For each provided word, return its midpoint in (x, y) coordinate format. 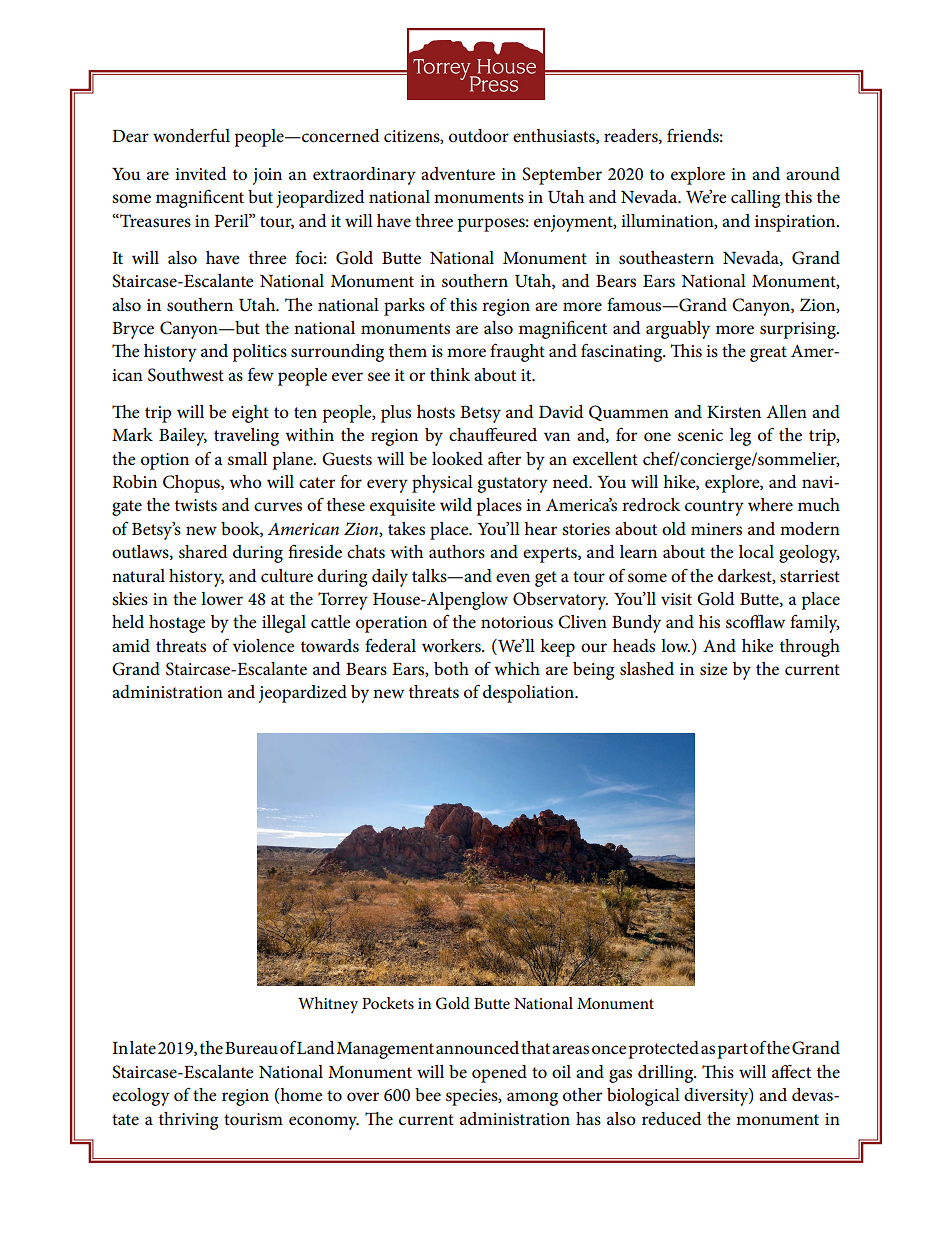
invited (201, 173)
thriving (188, 1121)
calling (755, 199)
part (732, 1051)
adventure (458, 174)
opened (499, 1074)
